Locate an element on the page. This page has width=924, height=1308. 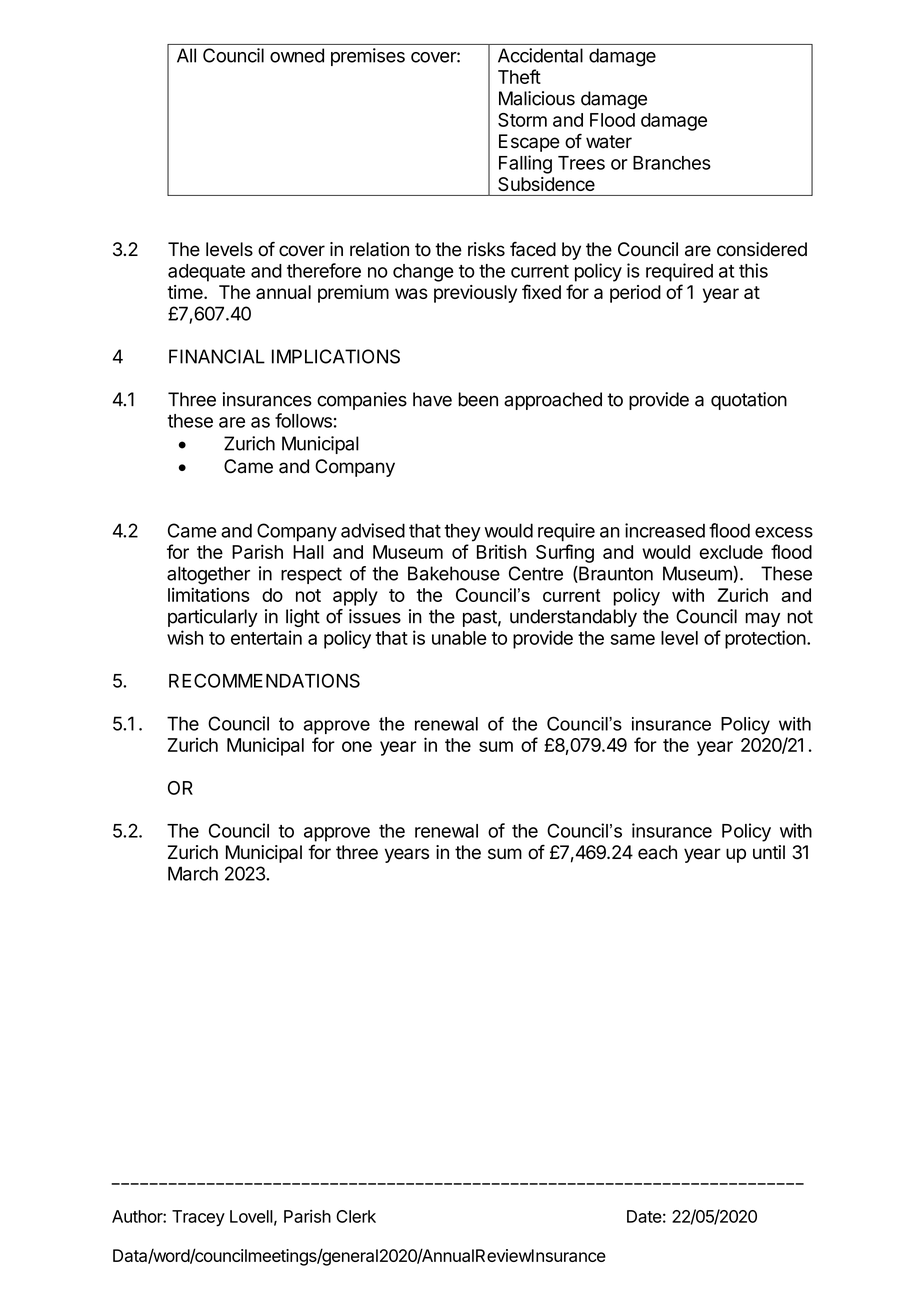
owned is located at coordinates (297, 55).
